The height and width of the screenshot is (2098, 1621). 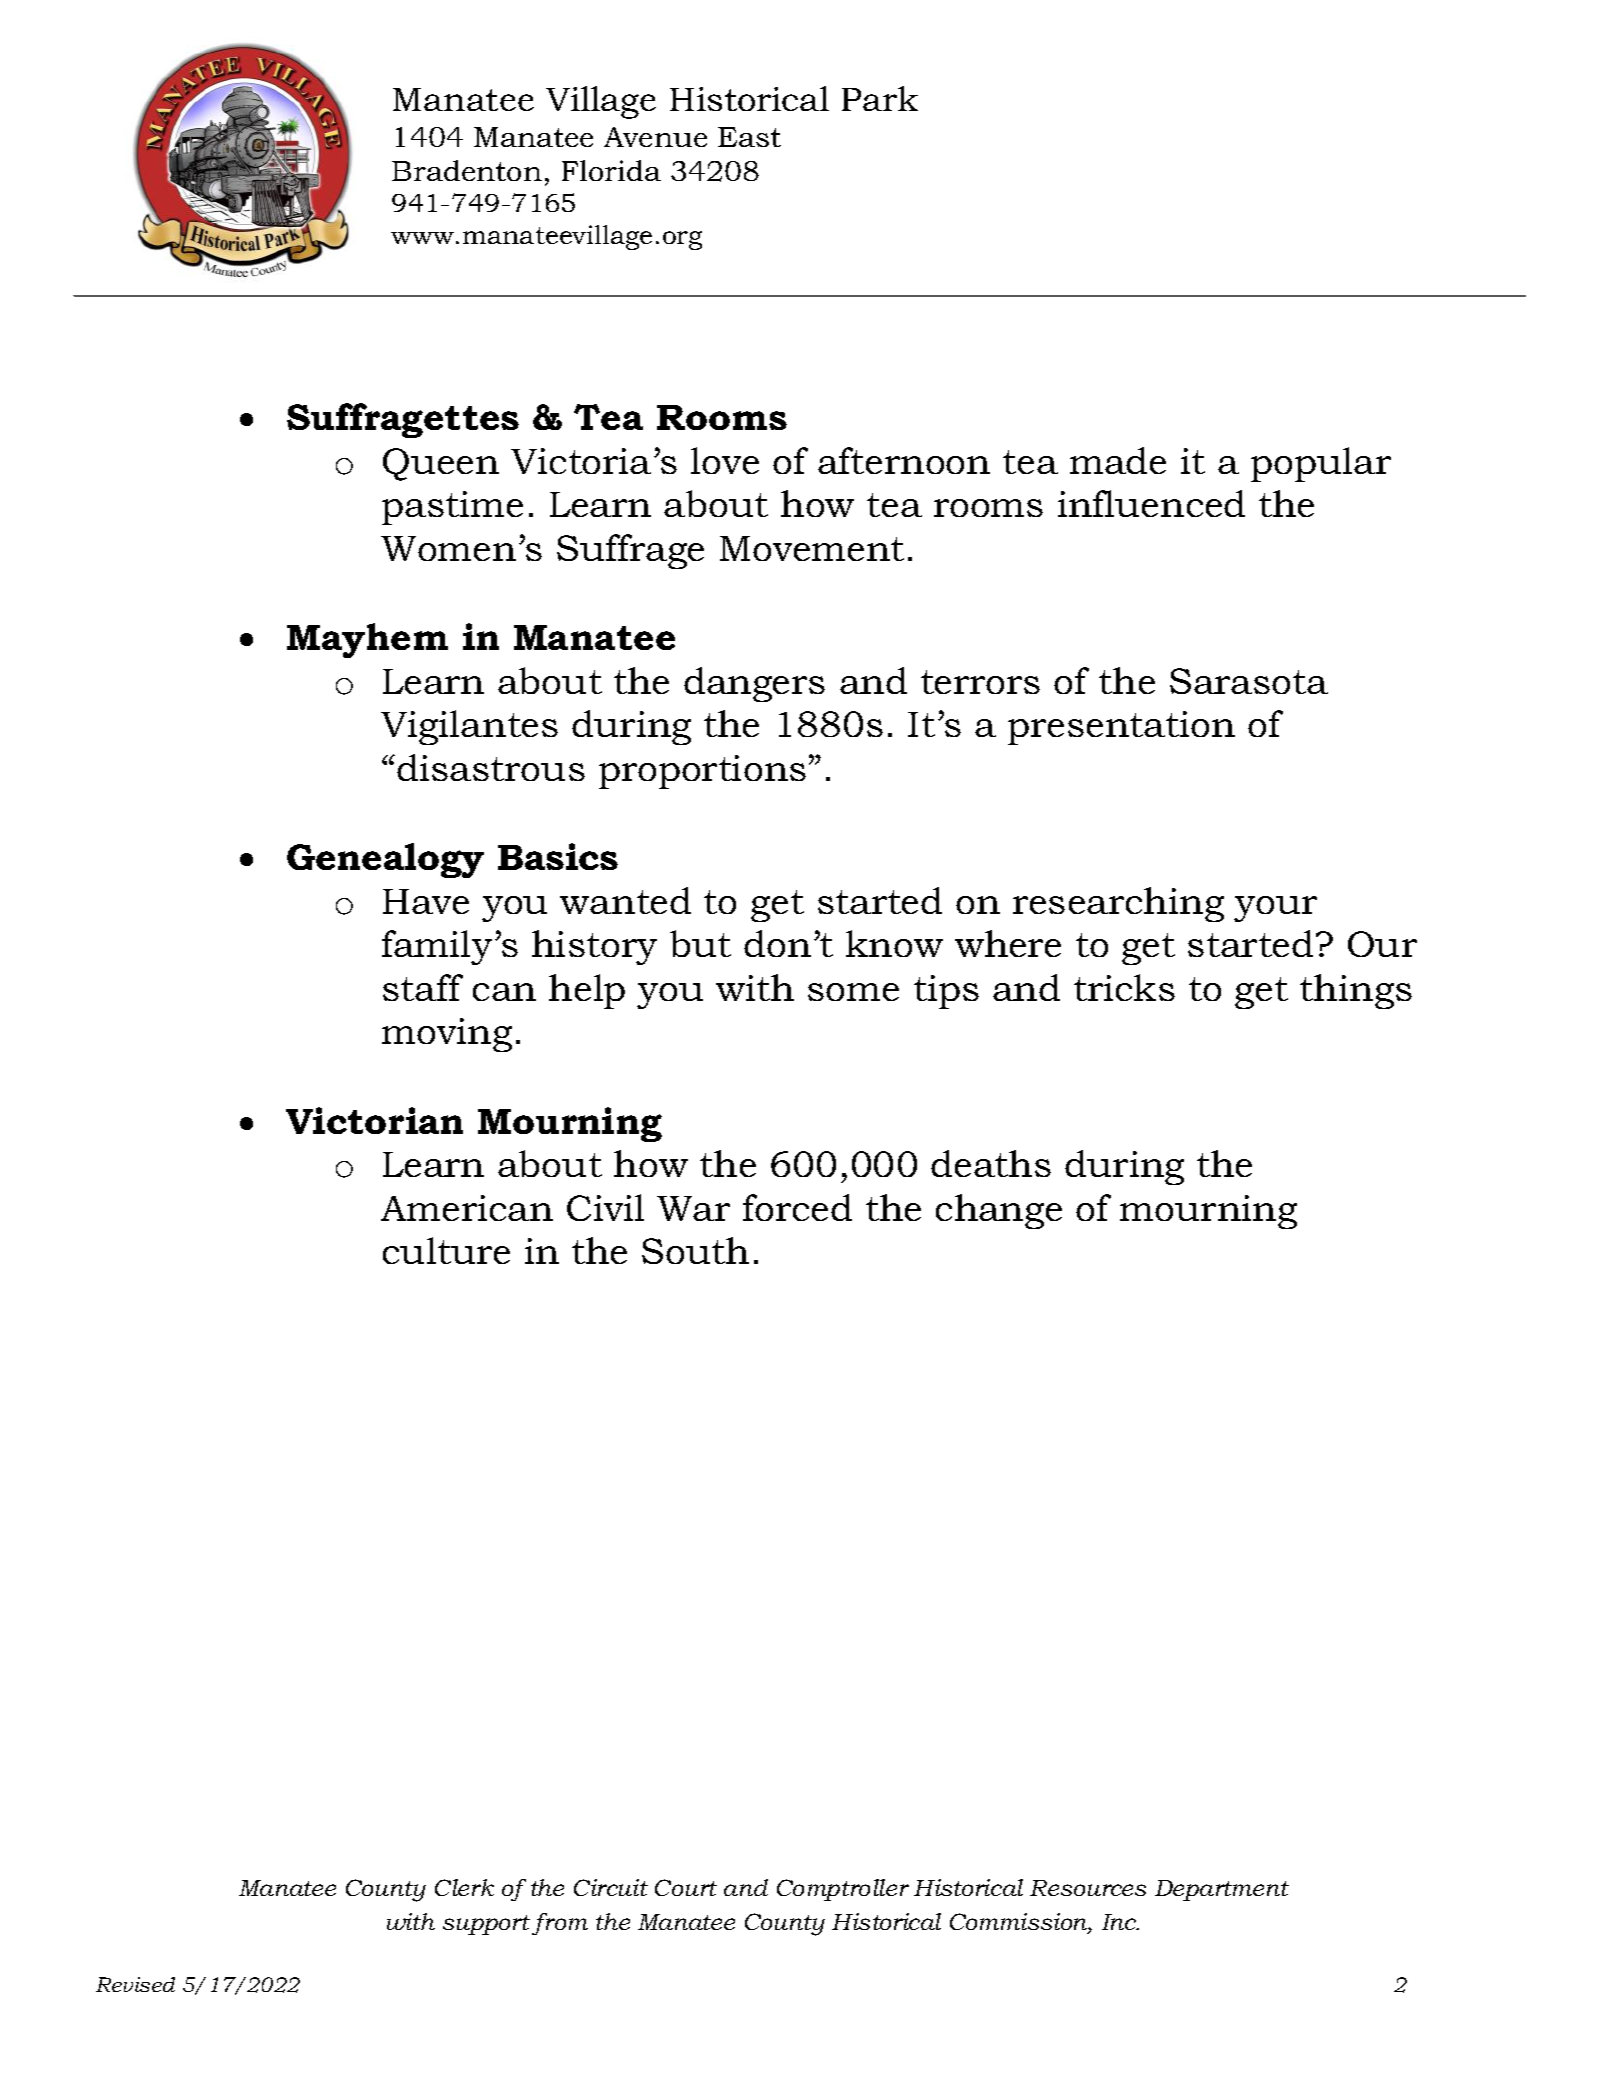 I want to click on Bradenton, so click(x=467, y=170).
